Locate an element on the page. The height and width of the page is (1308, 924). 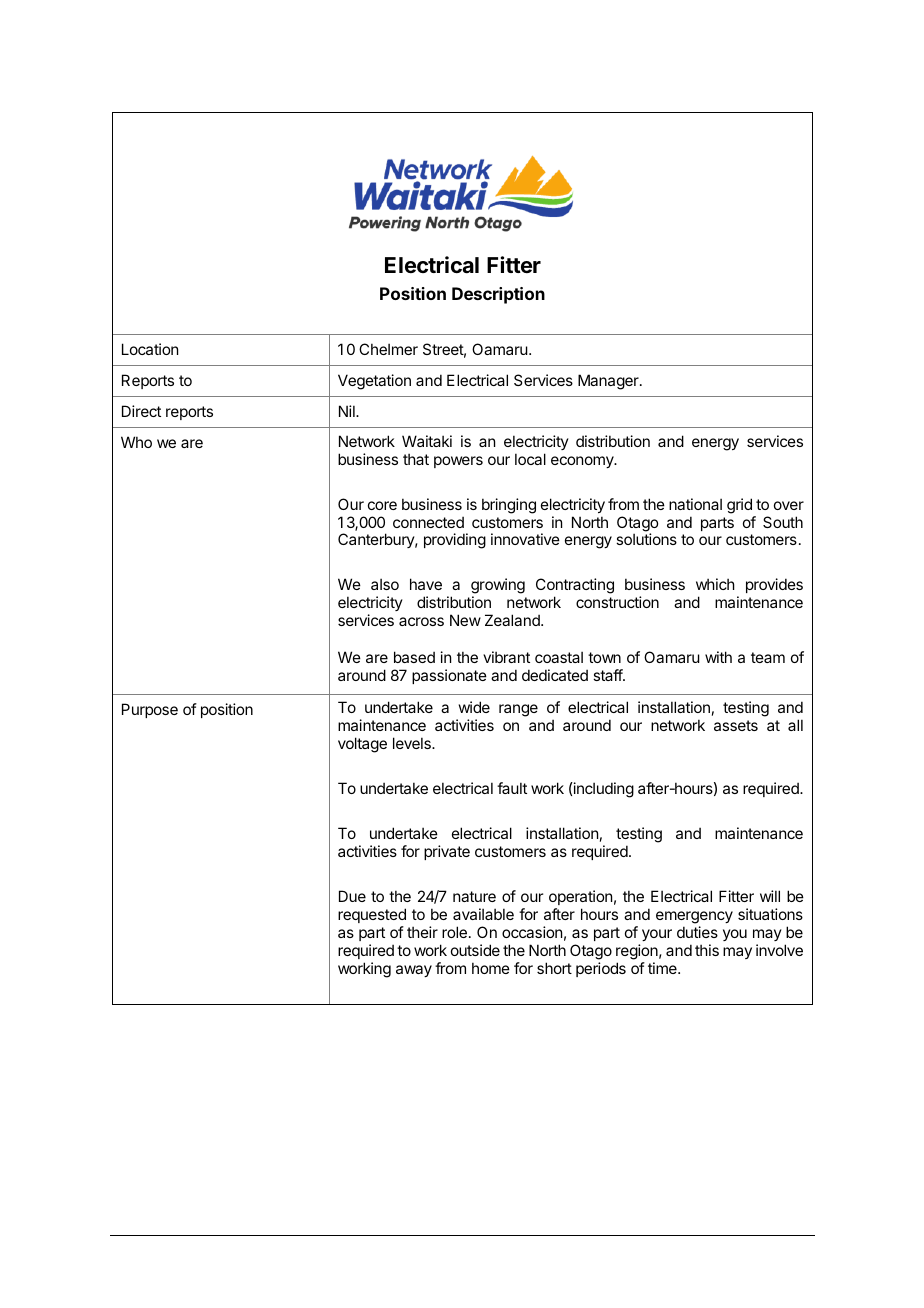
Location is located at coordinates (150, 349).
